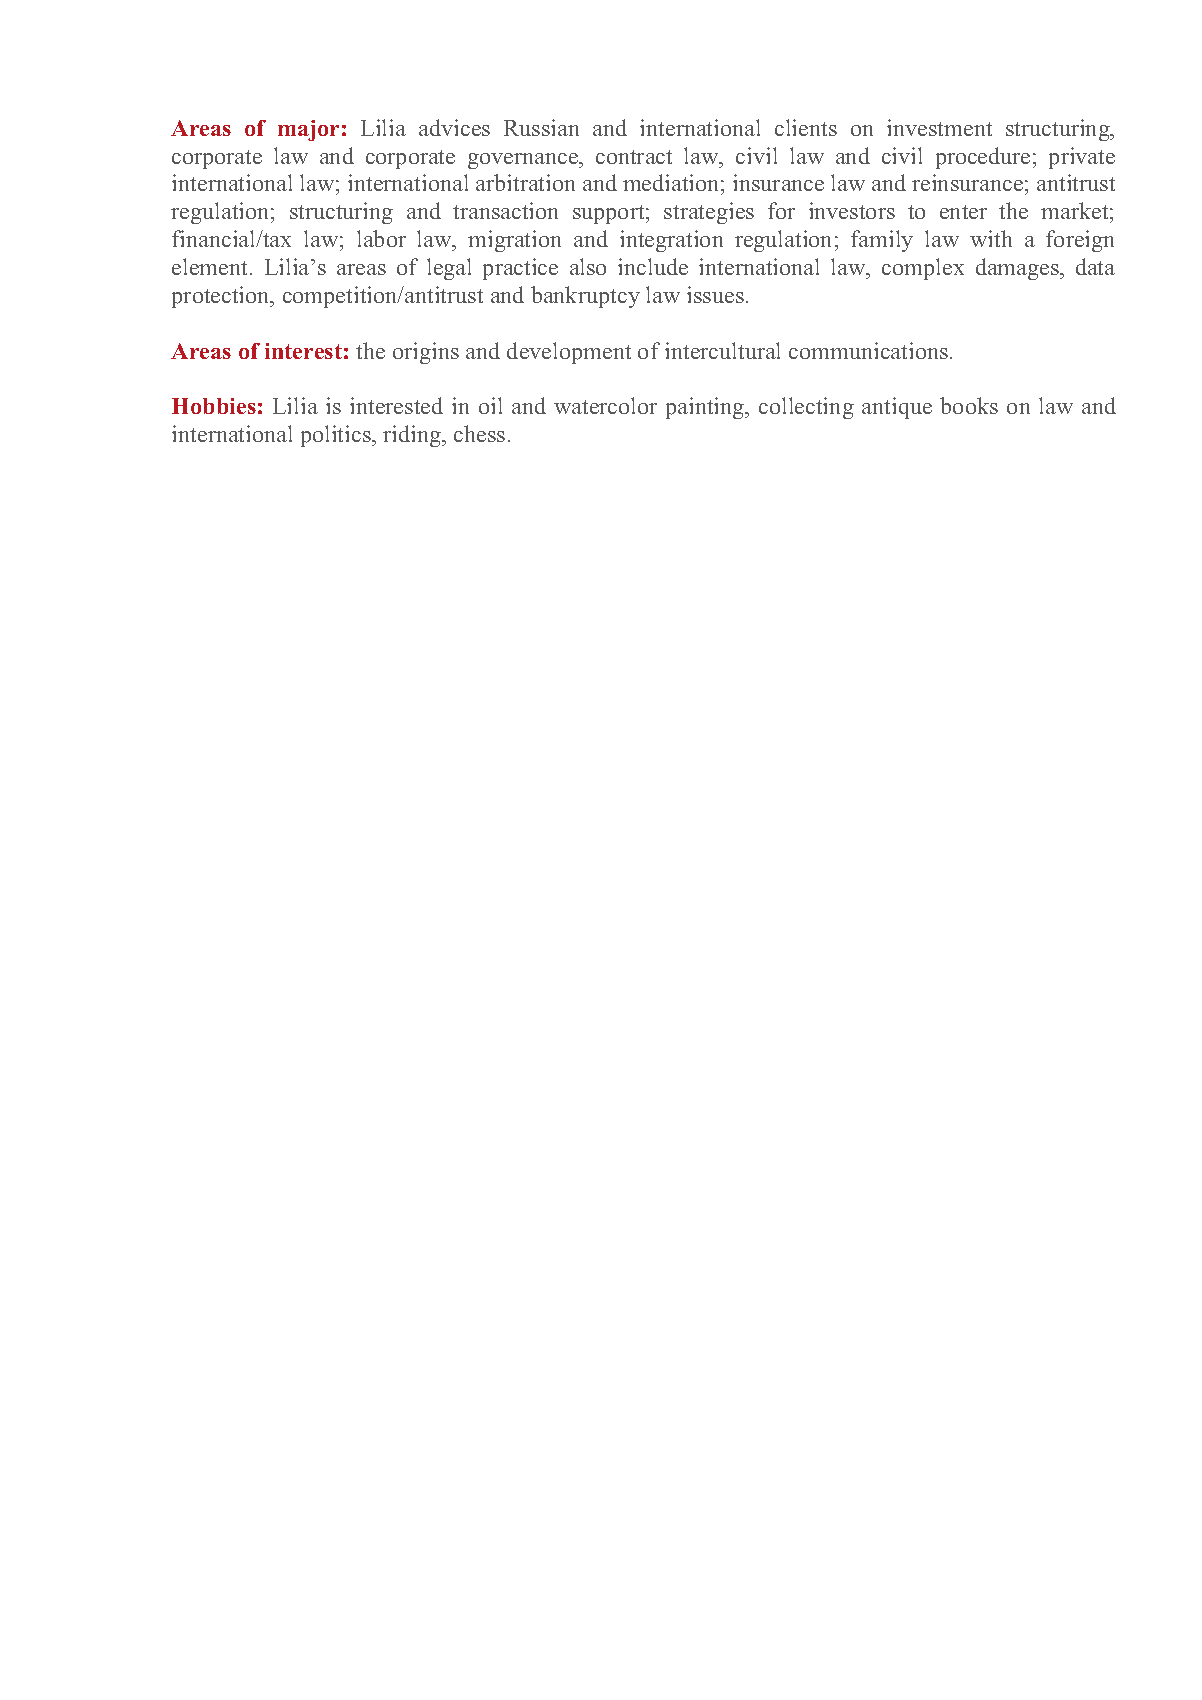 The width and height of the document is (1202, 1700). Describe the element at coordinates (939, 127) in the document. I see `investment` at that location.
